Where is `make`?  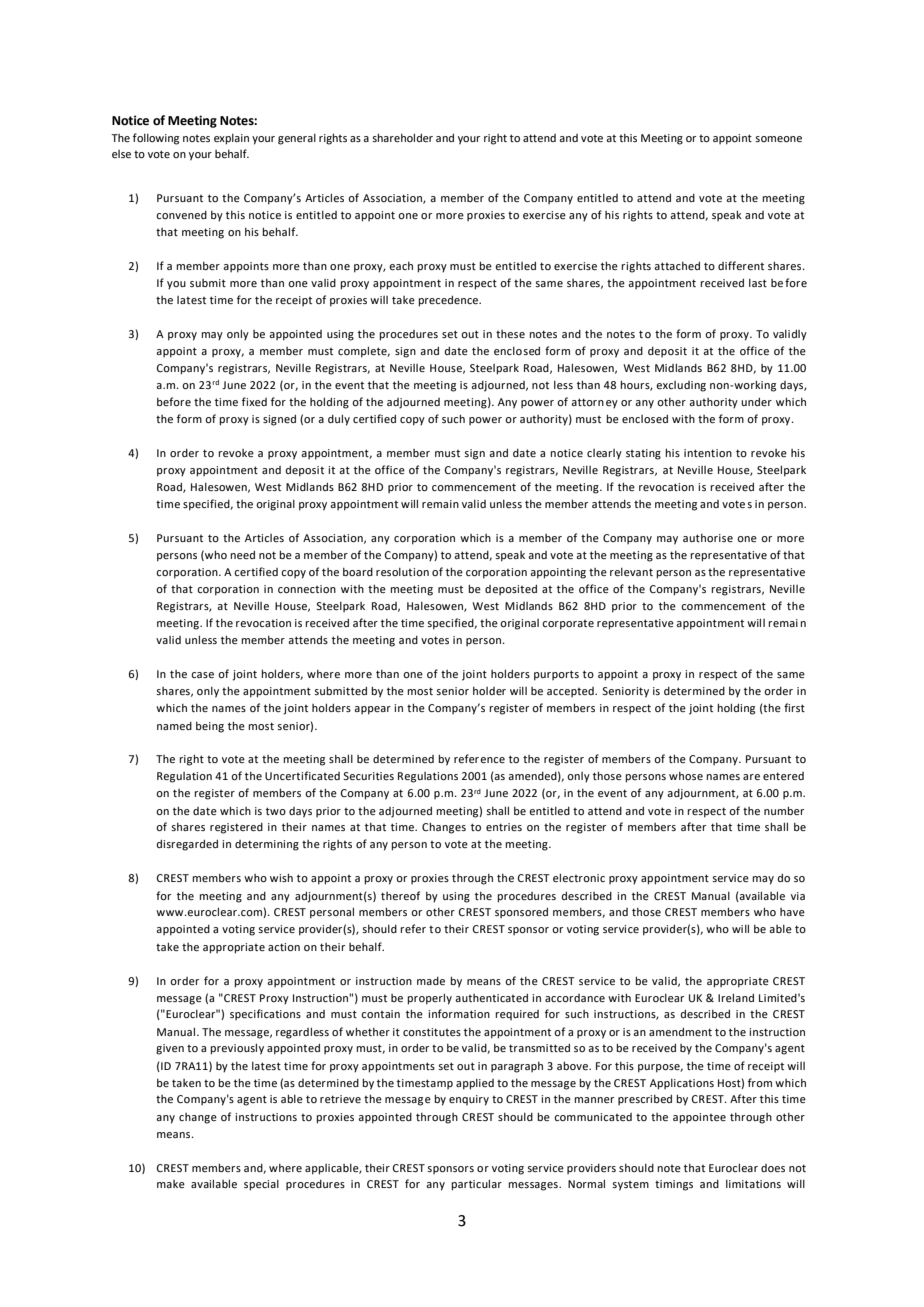 make is located at coordinates (171, 1184).
